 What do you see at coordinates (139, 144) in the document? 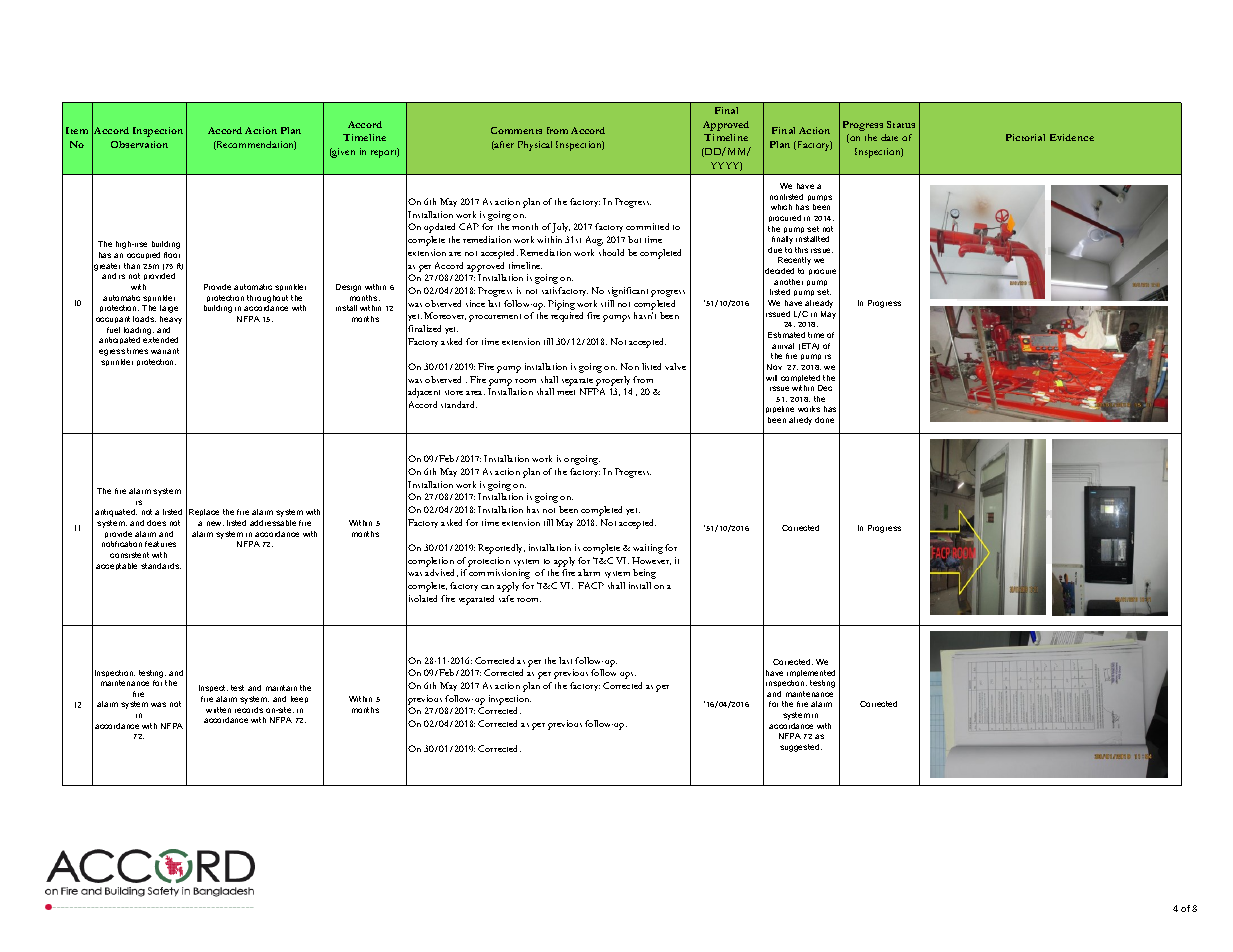
I see `Observation` at bounding box center [139, 144].
